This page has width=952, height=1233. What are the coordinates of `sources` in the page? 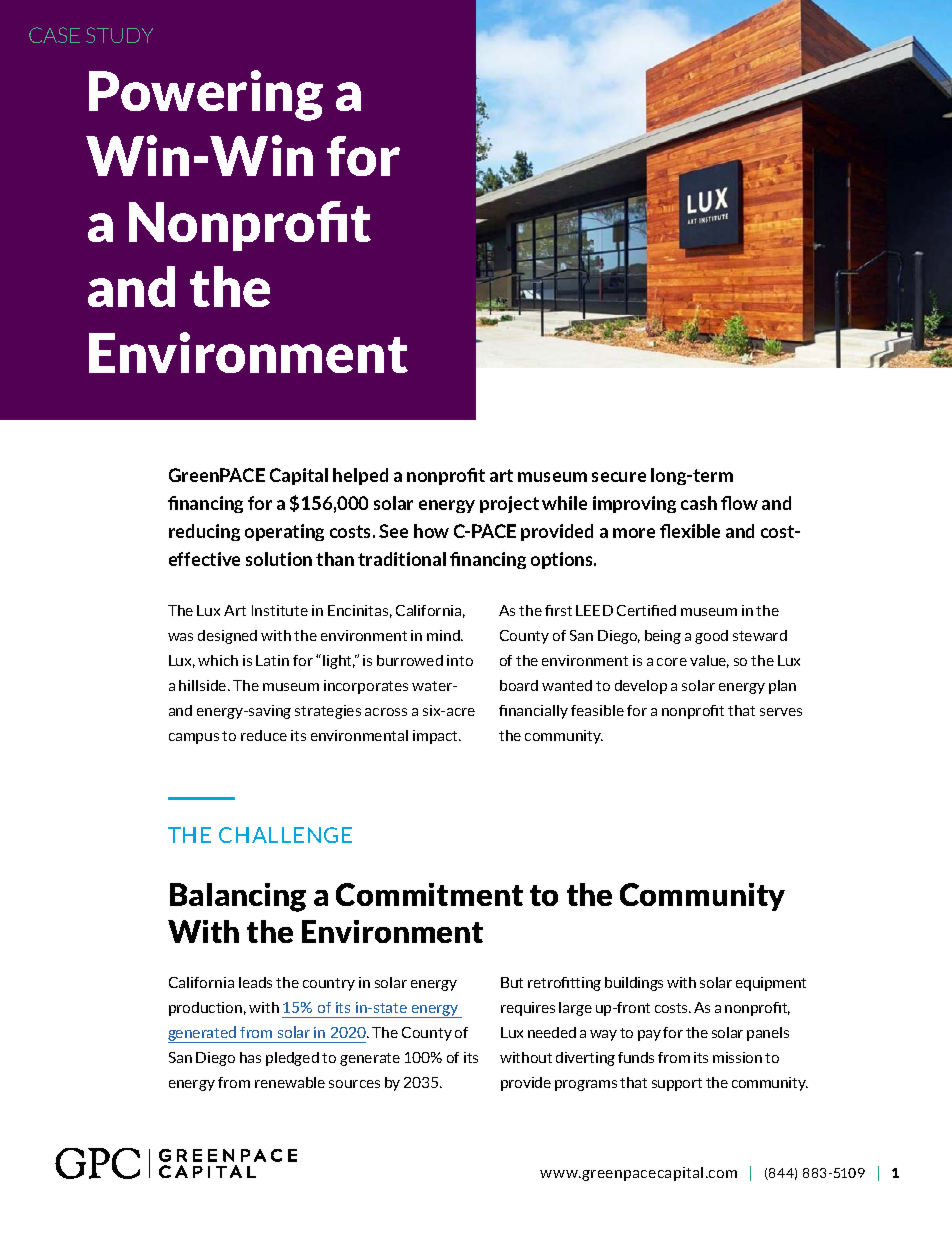 It's located at (354, 1084).
